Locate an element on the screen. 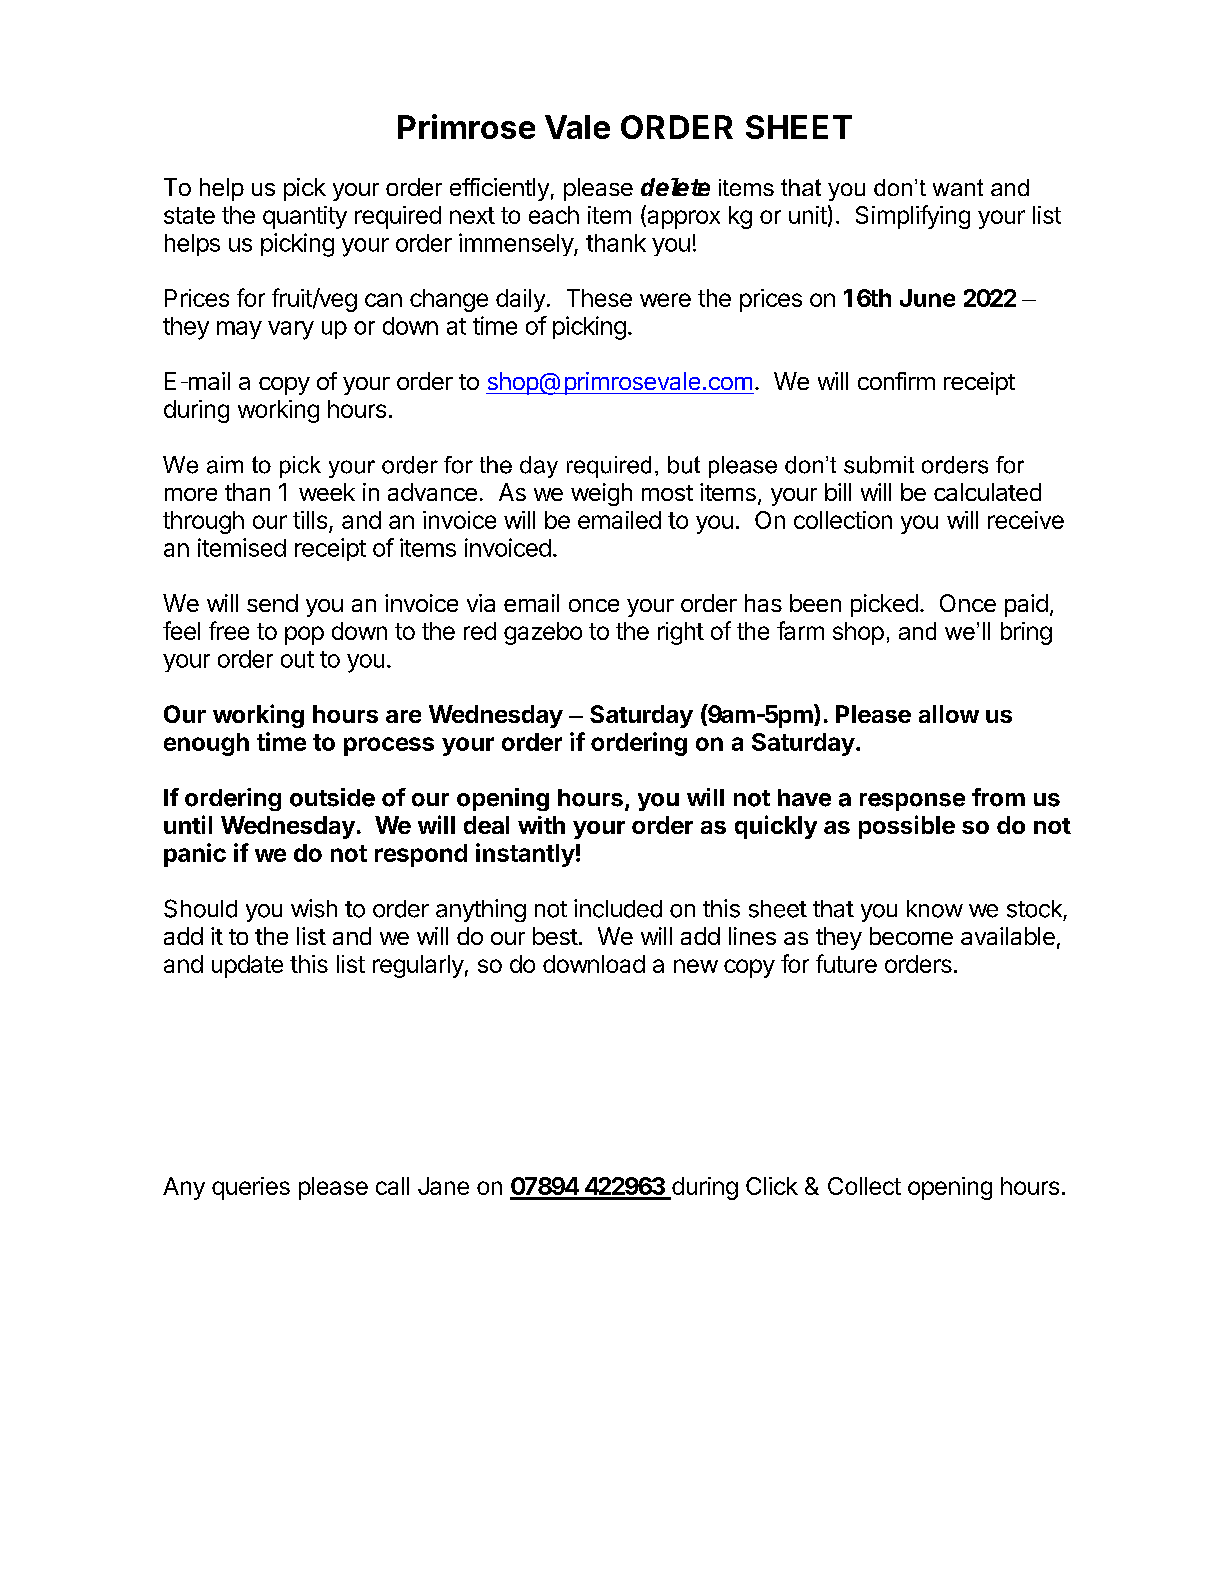 The height and width of the screenshot is (1592, 1230). Simplifying is located at coordinates (913, 217).
